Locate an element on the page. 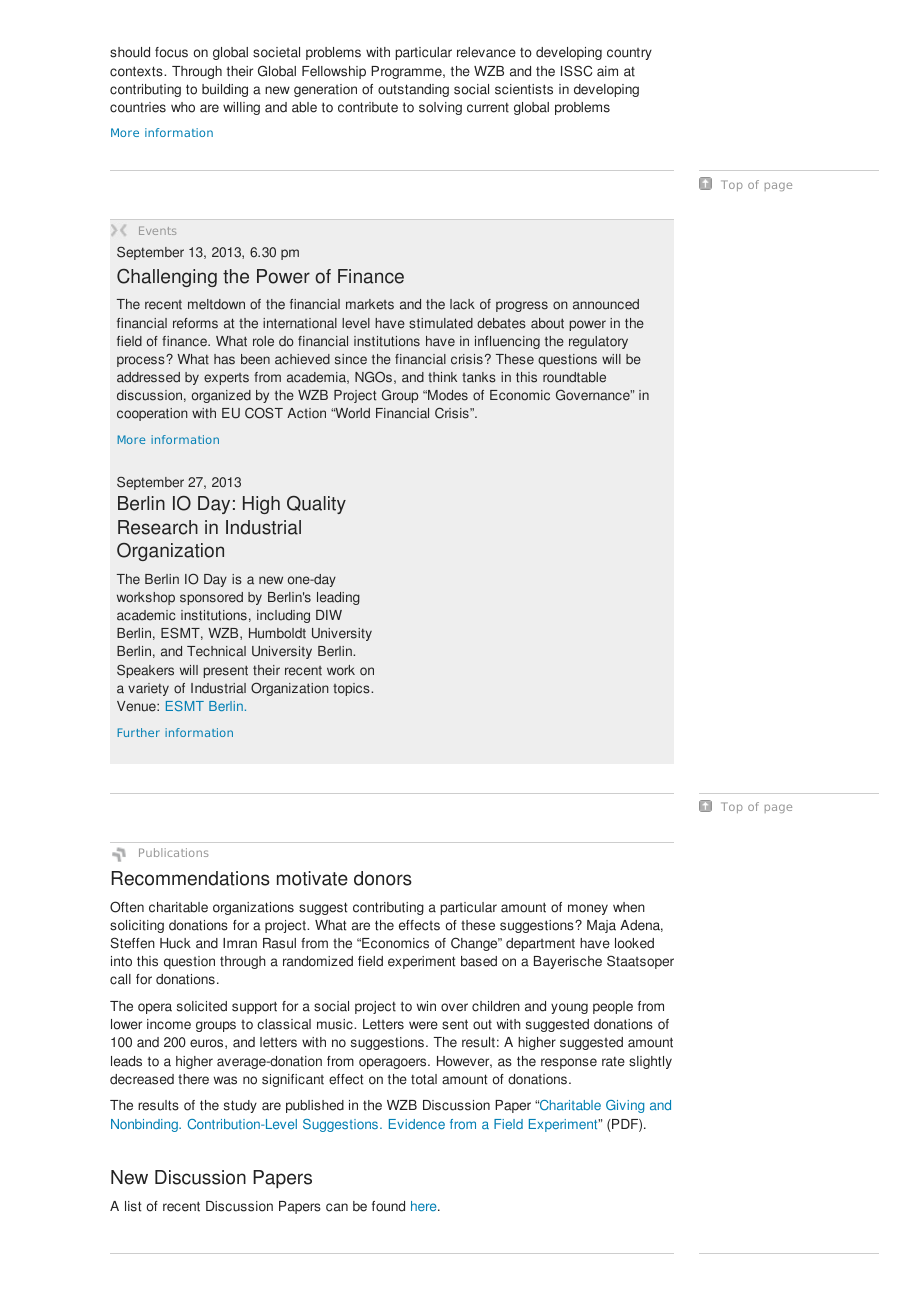 The image size is (924, 1308). list is located at coordinates (133, 1206).
